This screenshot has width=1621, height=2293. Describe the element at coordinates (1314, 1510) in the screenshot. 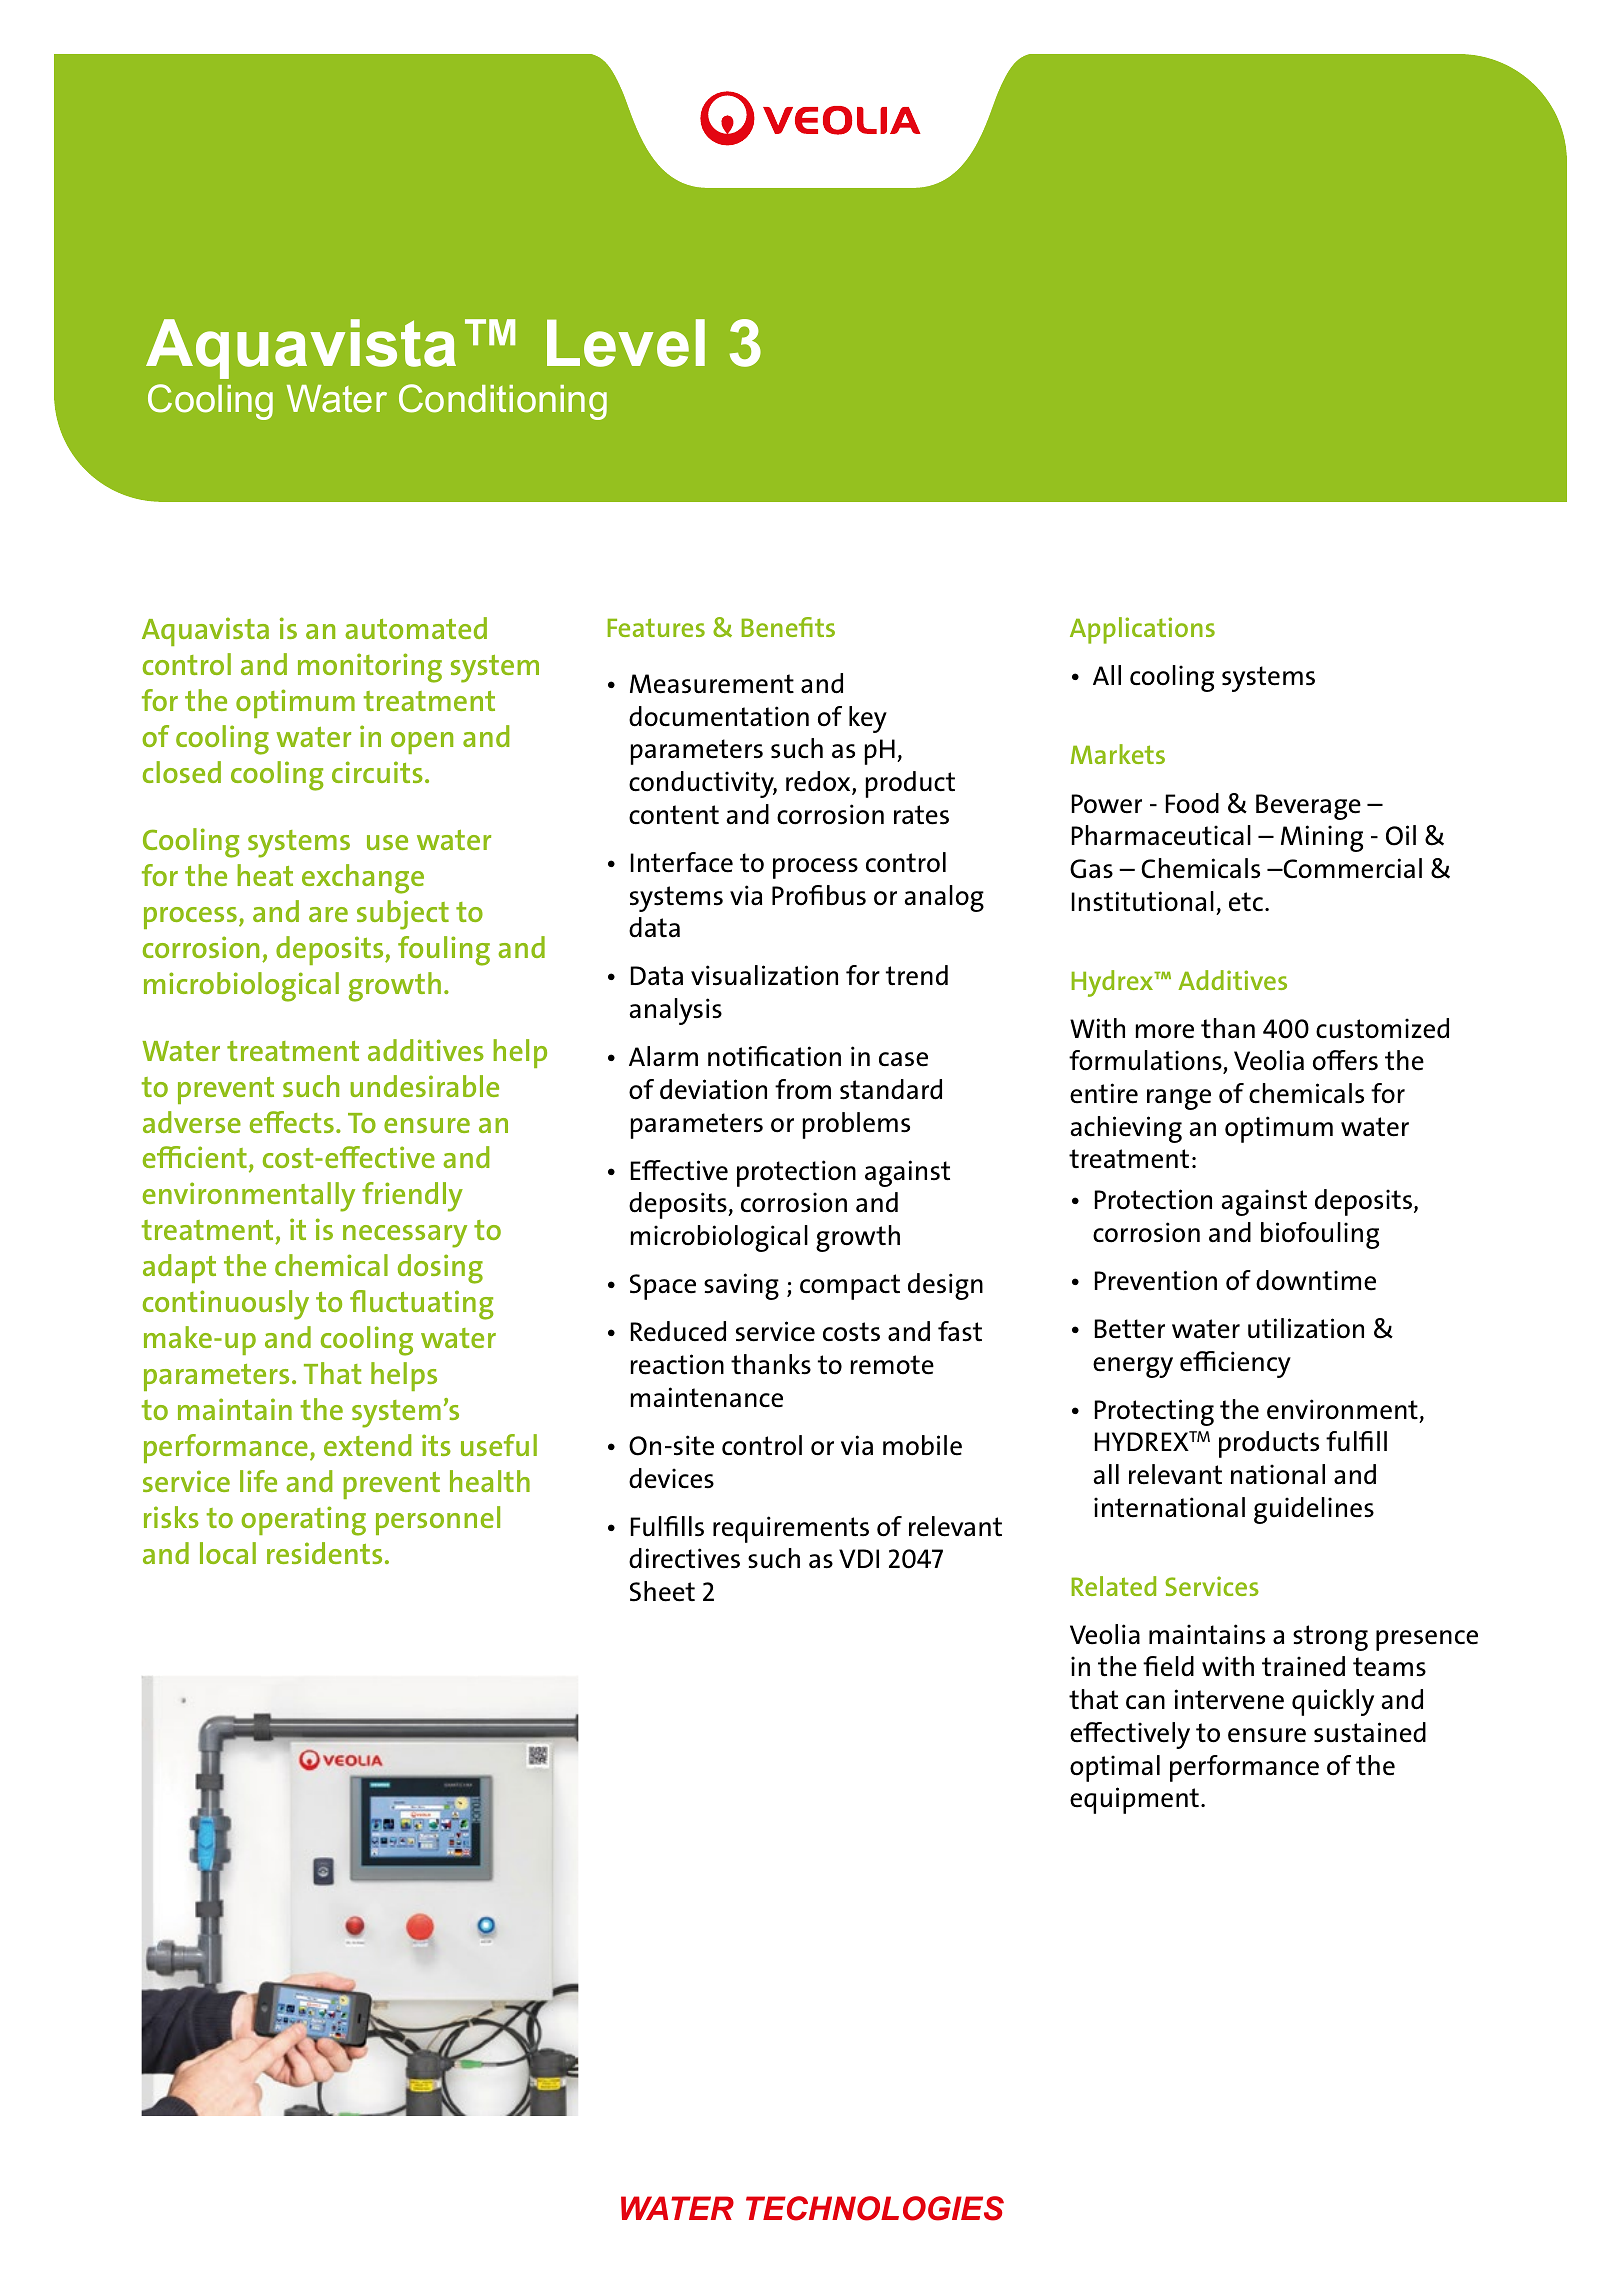

I see `guidelines` at that location.
